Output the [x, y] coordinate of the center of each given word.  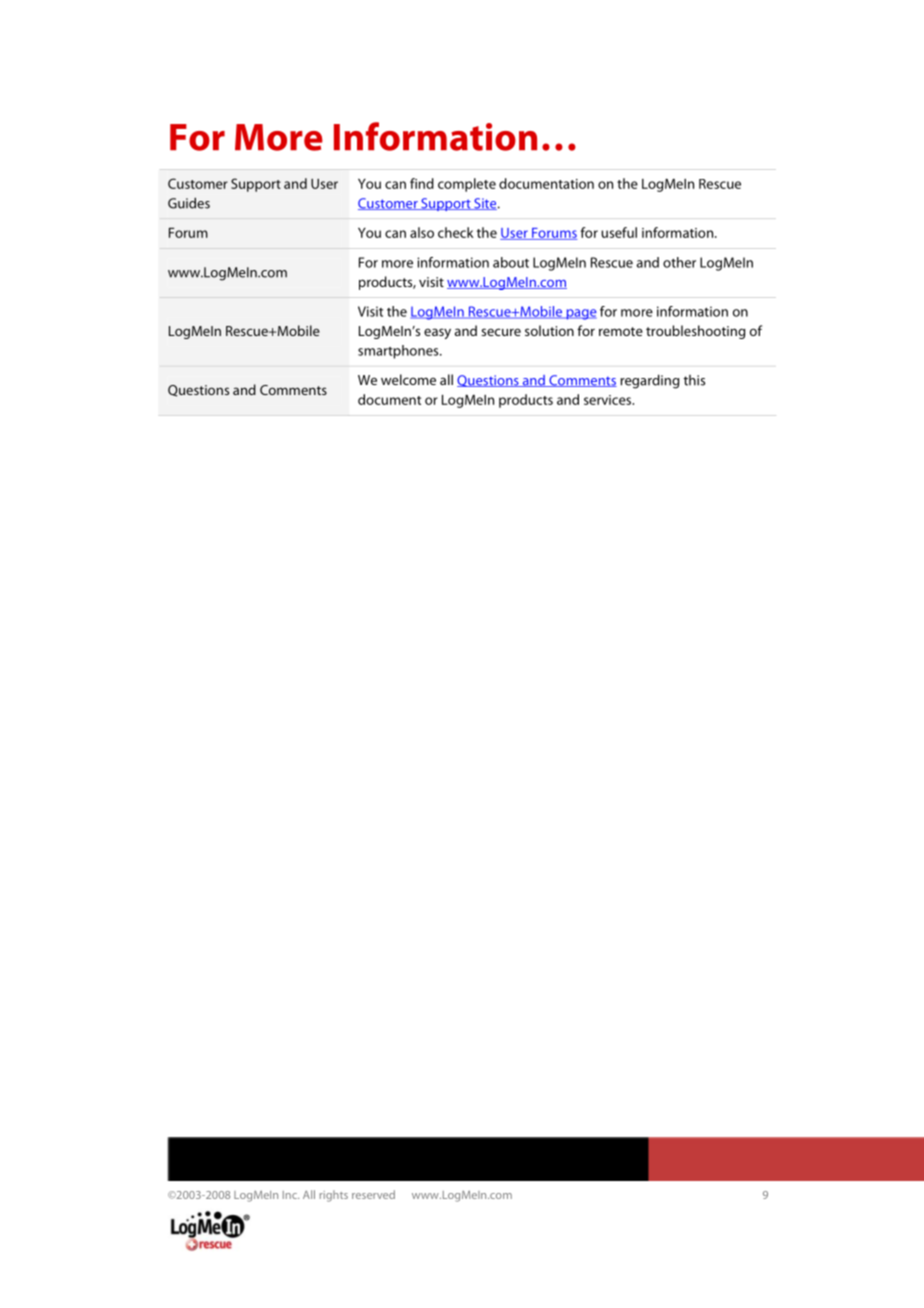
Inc [291, 1195]
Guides [189, 203]
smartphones [399, 352]
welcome [408, 379]
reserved [373, 1194]
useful [619, 232]
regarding [649, 381]
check [456, 232]
